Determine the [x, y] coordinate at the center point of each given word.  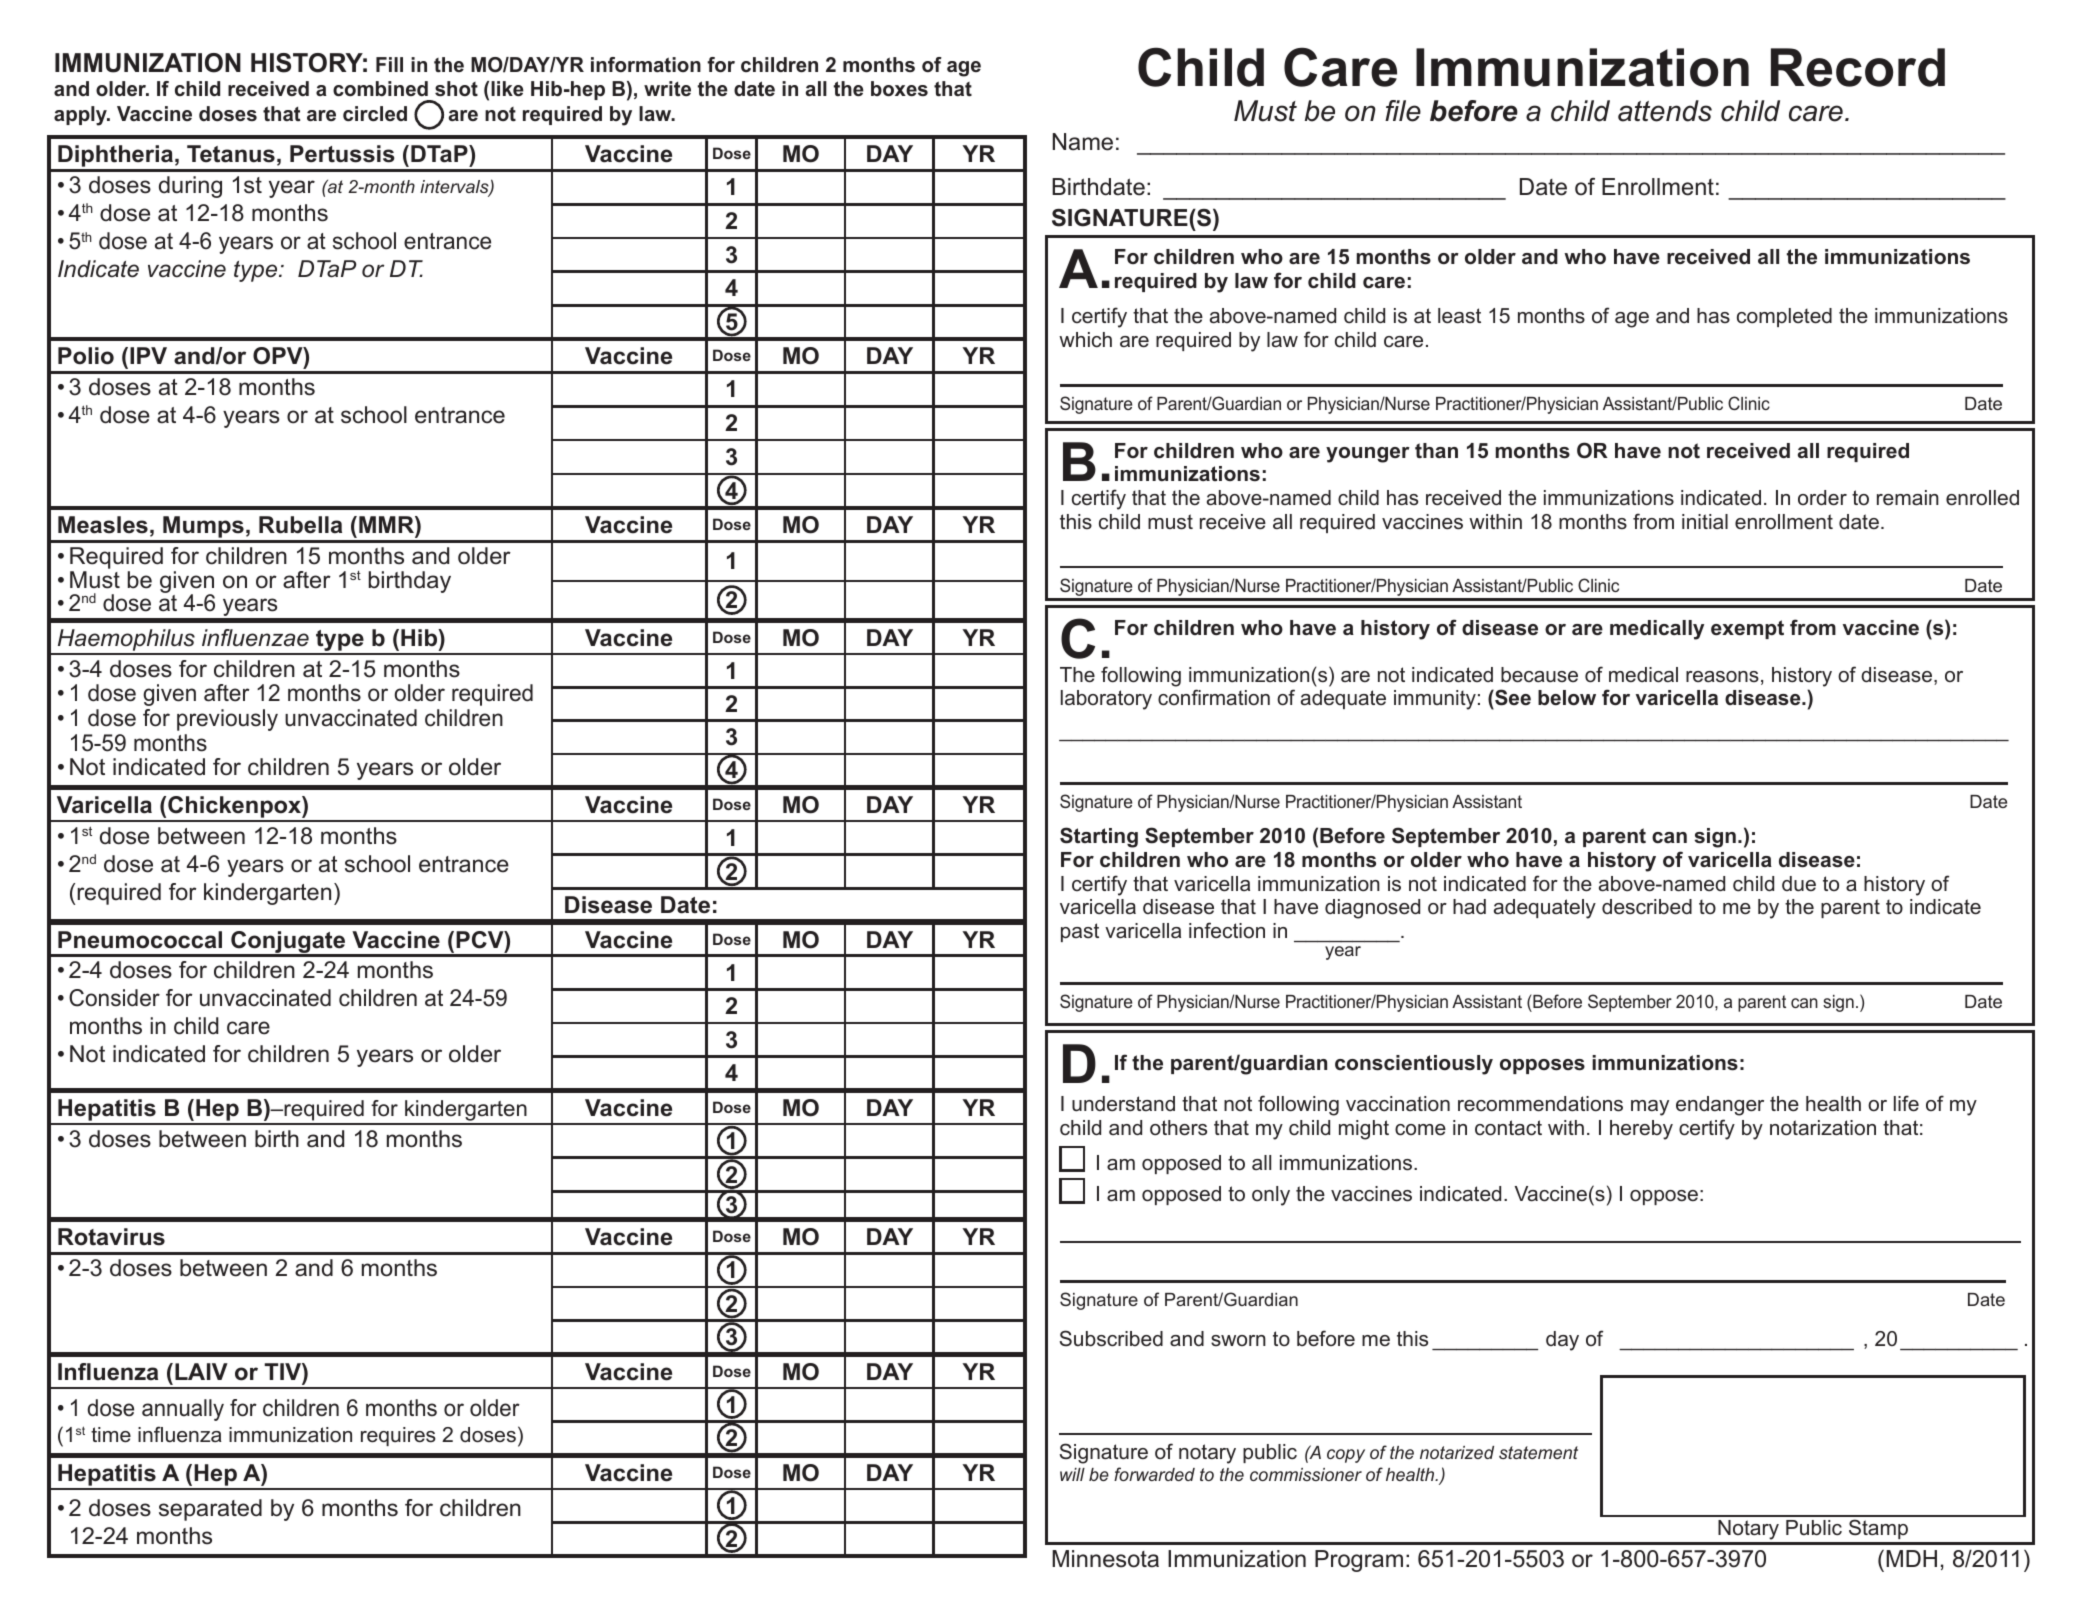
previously [227, 720]
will [1072, 1474]
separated [210, 1510]
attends [1665, 111]
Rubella [300, 525]
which [1085, 340]
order [1822, 498]
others [1178, 1128]
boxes [899, 89]
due [1799, 884]
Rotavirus [111, 1237]
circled [375, 114]
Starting [1099, 837]
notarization [1823, 1128]
